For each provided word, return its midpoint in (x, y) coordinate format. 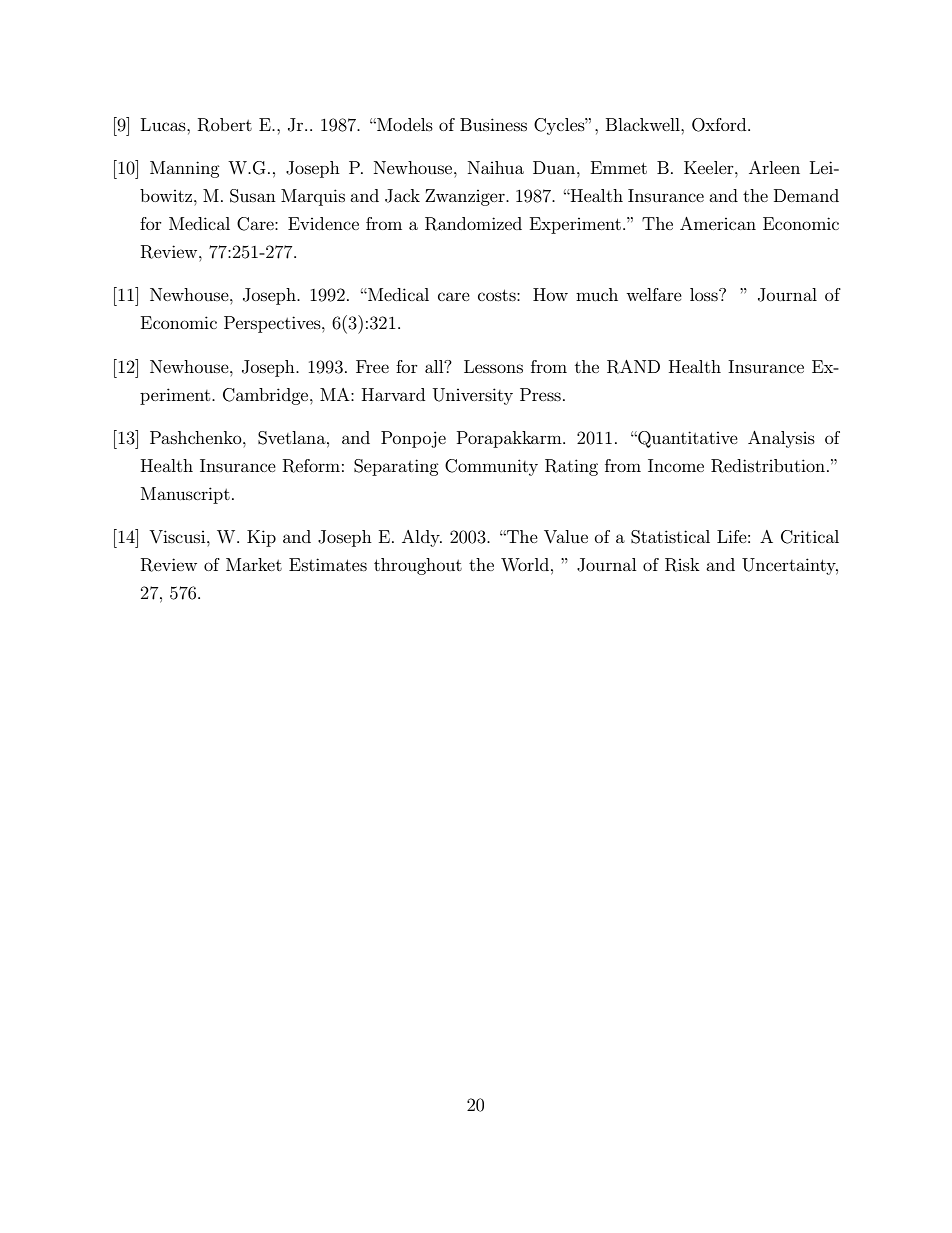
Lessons (493, 366)
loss (705, 294)
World (525, 564)
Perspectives (273, 324)
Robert (225, 125)
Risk (682, 565)
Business (493, 124)
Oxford (720, 125)
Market (254, 564)
